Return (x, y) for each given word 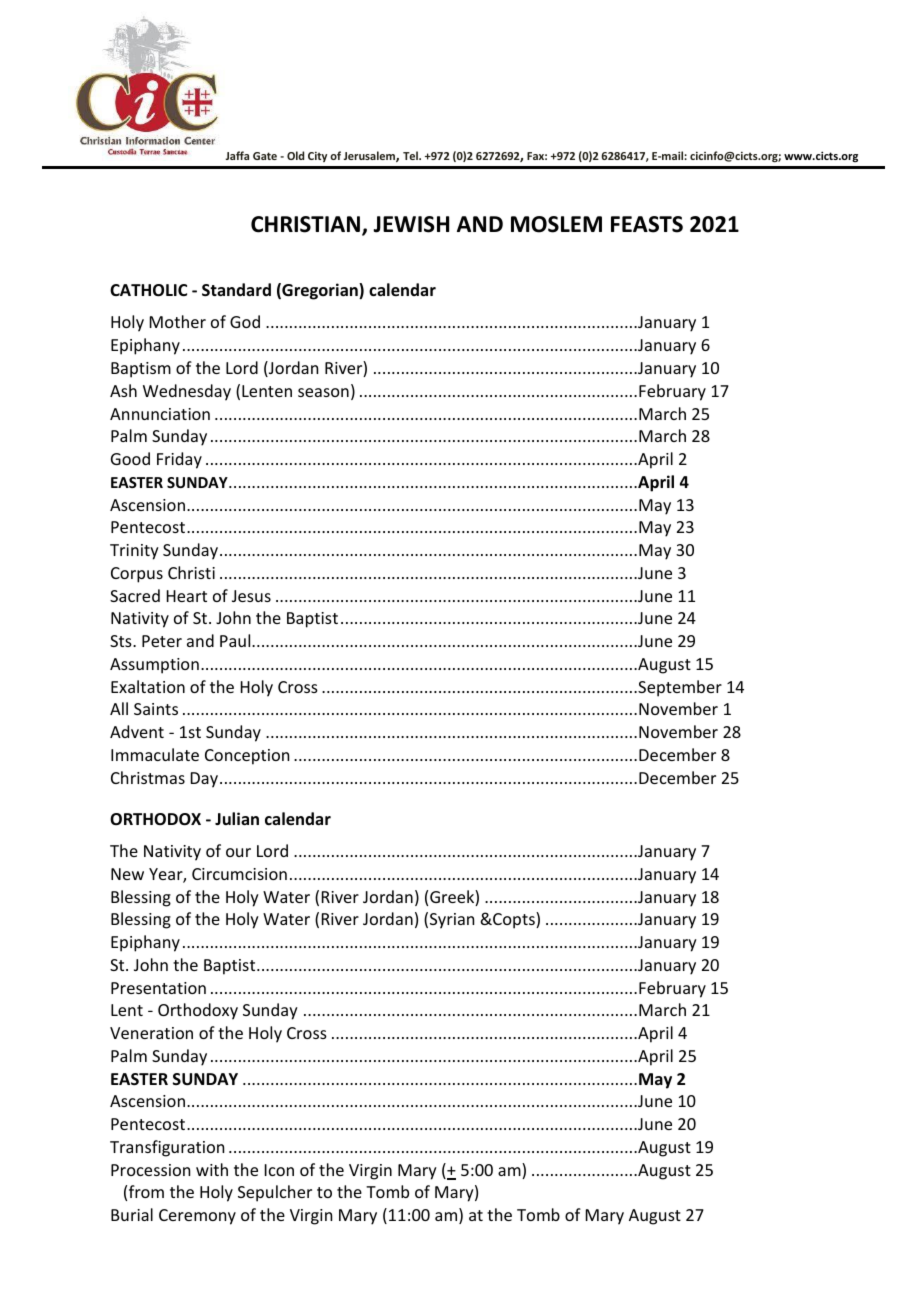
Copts (514, 920)
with (212, 1169)
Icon (279, 1170)
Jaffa (237, 155)
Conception (247, 757)
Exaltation (148, 686)
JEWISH (411, 224)
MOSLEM (556, 224)
